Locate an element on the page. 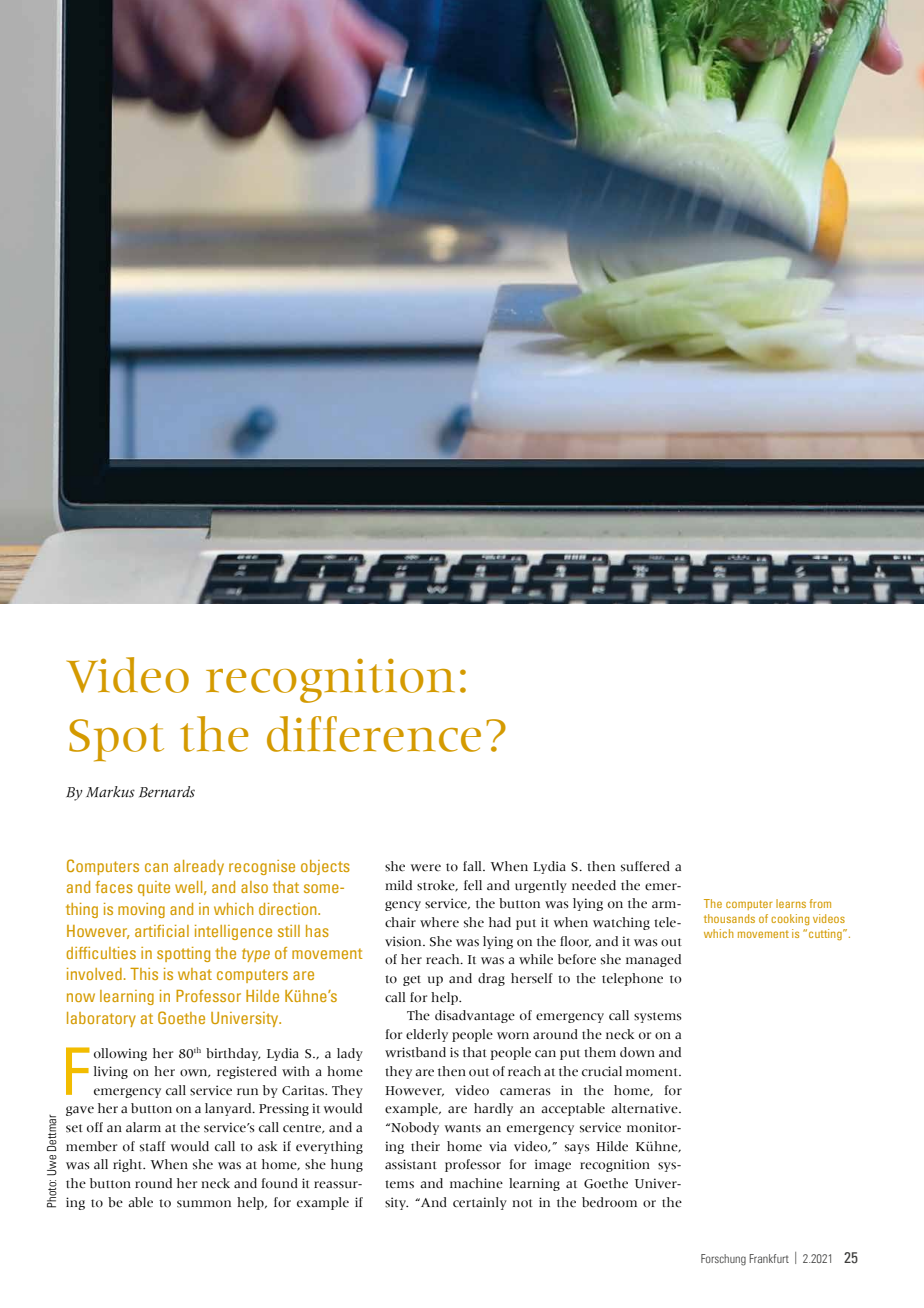 The image size is (924, 1308). certainly is located at coordinates (480, 1203).
